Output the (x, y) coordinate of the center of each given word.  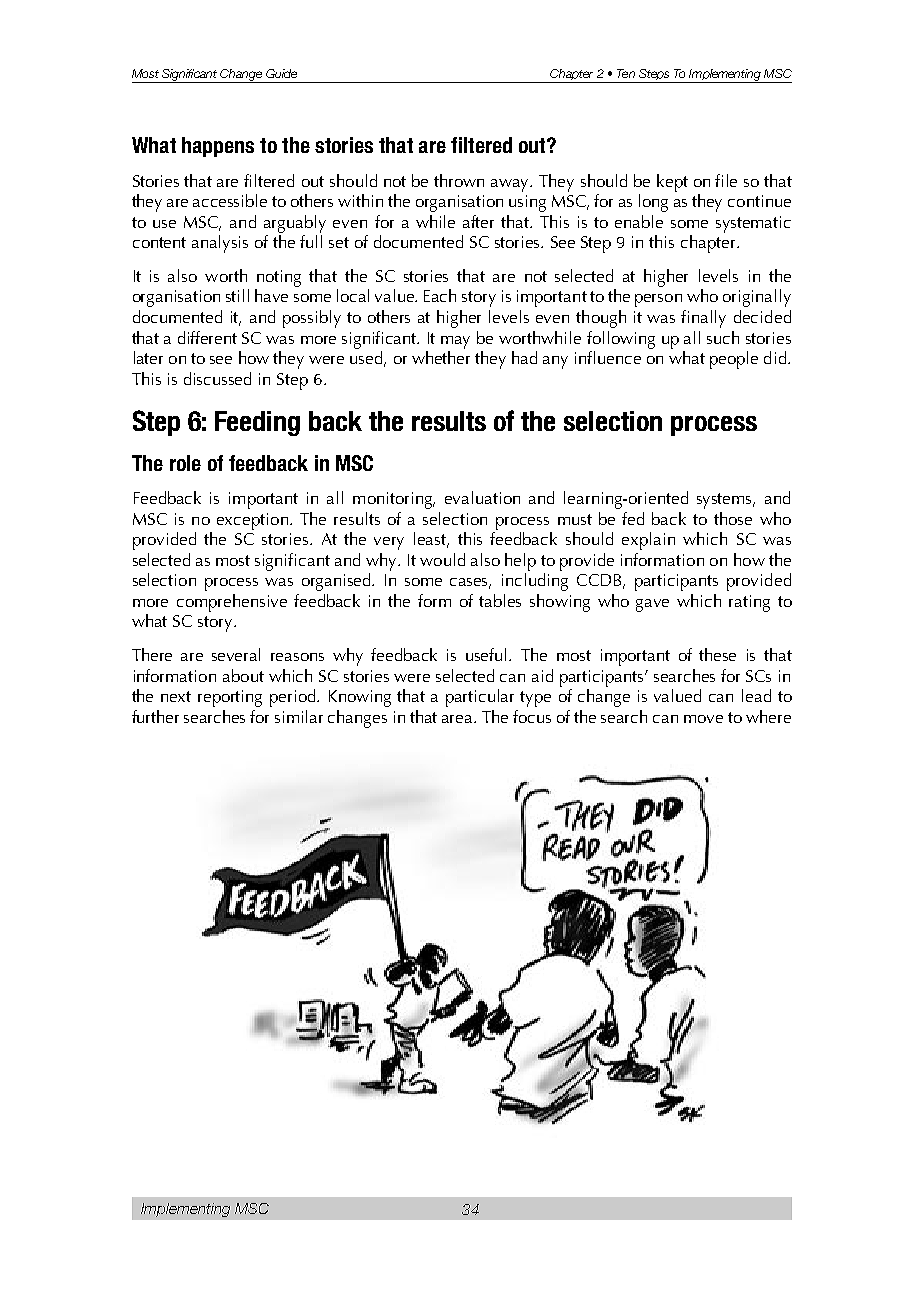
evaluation (482, 497)
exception (252, 521)
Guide (281, 73)
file (726, 180)
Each (440, 295)
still (237, 295)
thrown (459, 180)
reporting (230, 698)
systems (725, 501)
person (658, 300)
